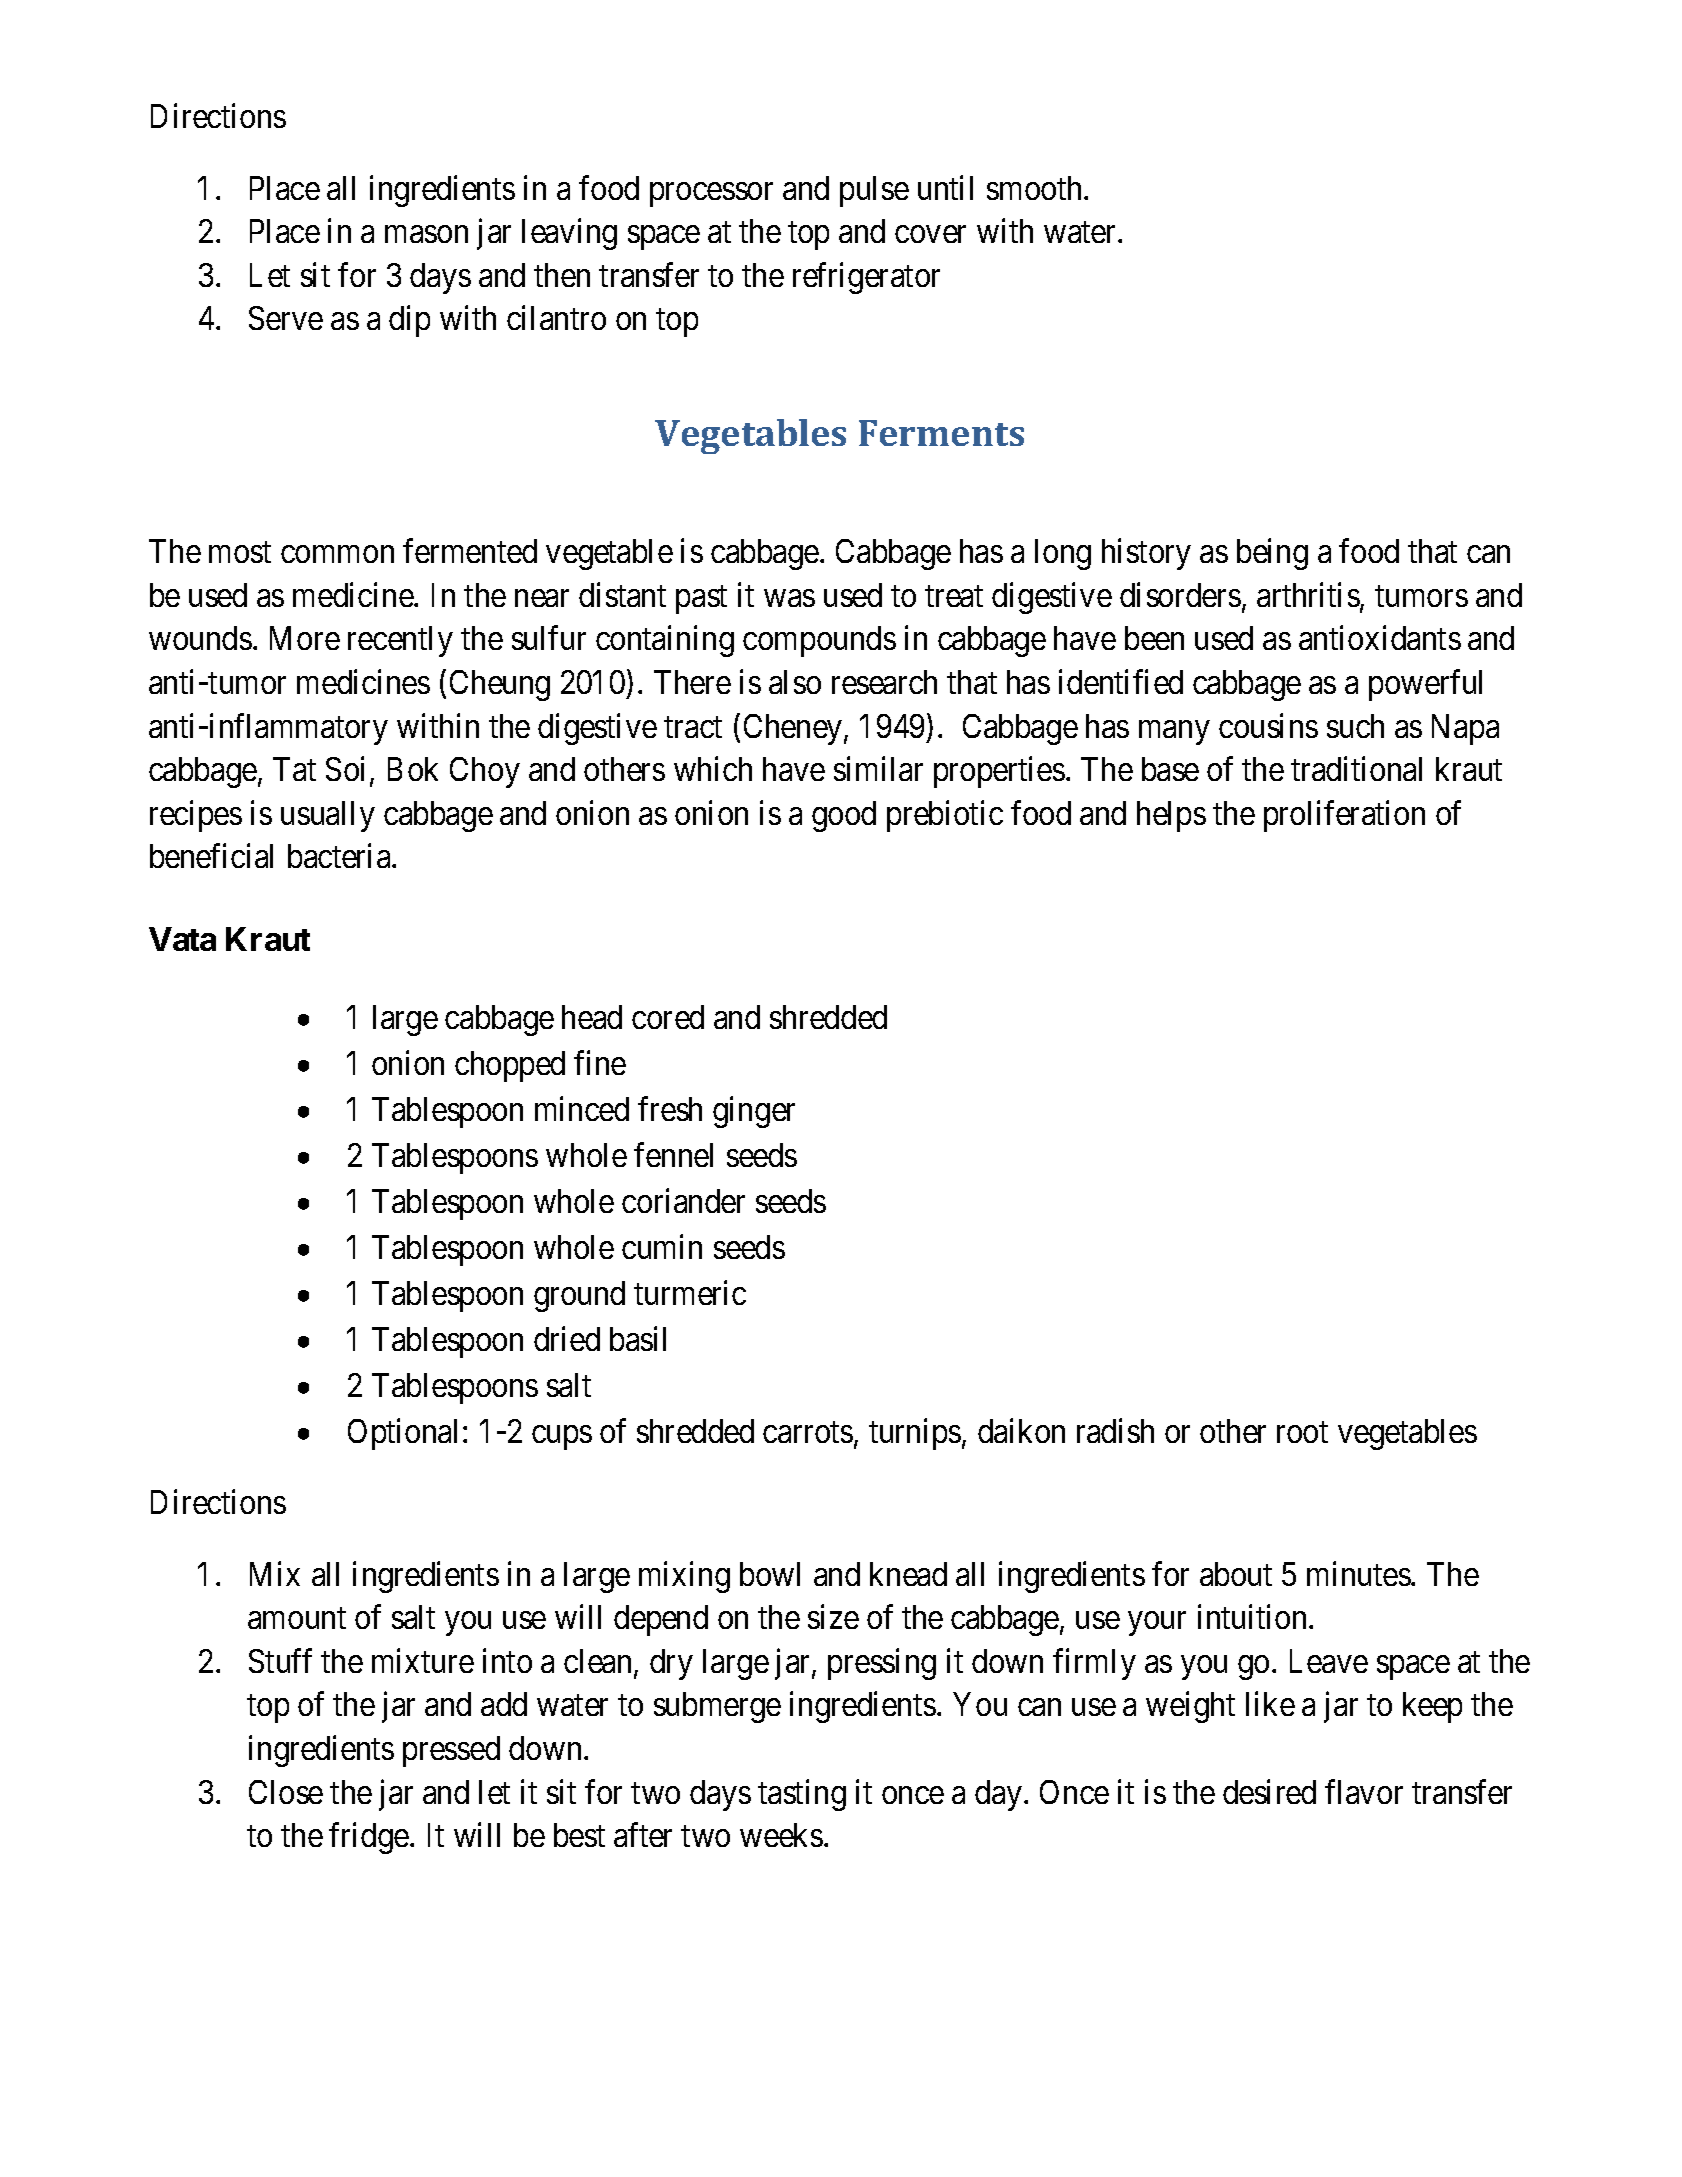  What do you see at coordinates (802, 1795) in the image?
I see `tasting` at bounding box center [802, 1795].
